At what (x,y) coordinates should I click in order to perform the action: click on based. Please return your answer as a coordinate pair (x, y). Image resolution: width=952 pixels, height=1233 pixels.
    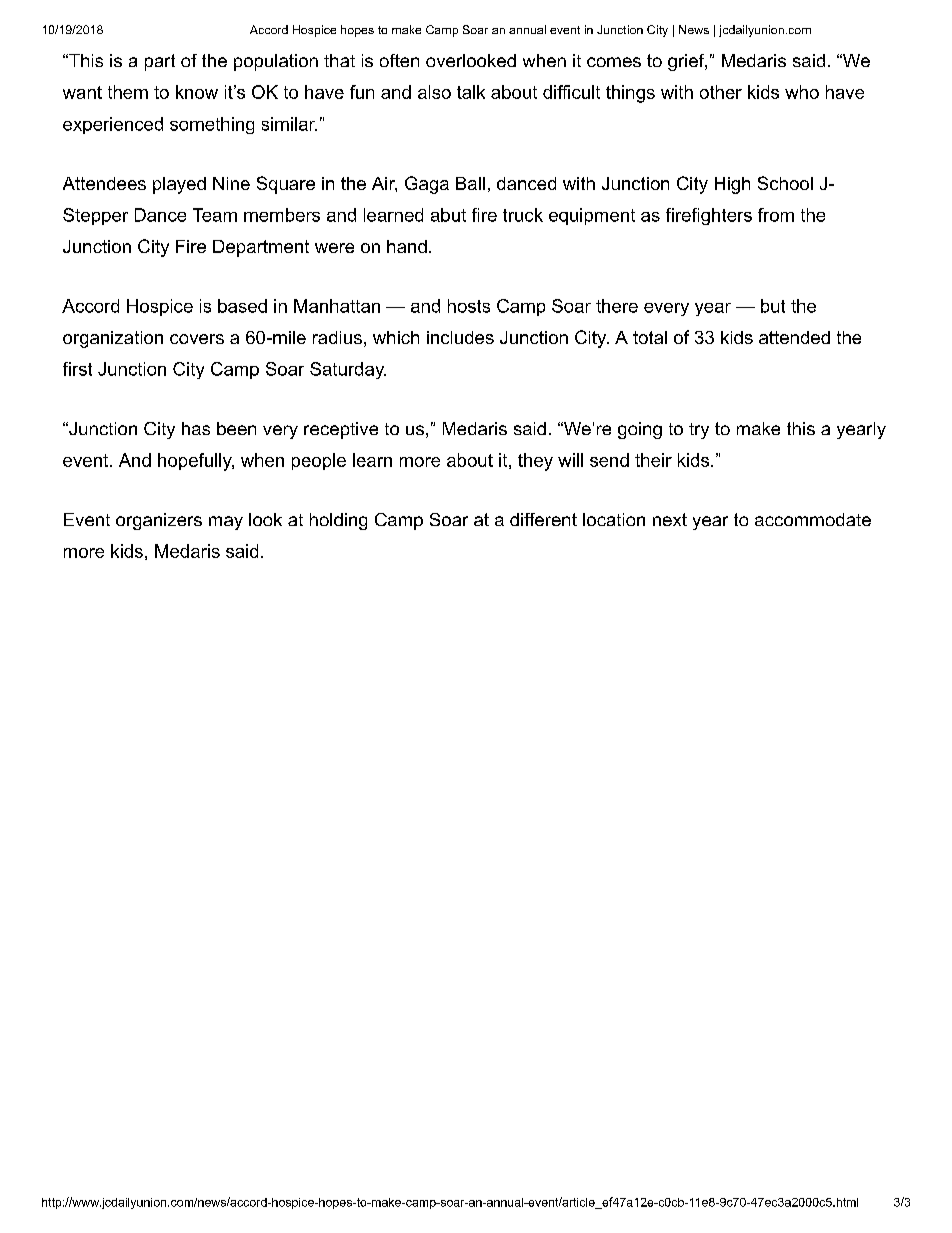
    Looking at the image, I should click on (242, 306).
